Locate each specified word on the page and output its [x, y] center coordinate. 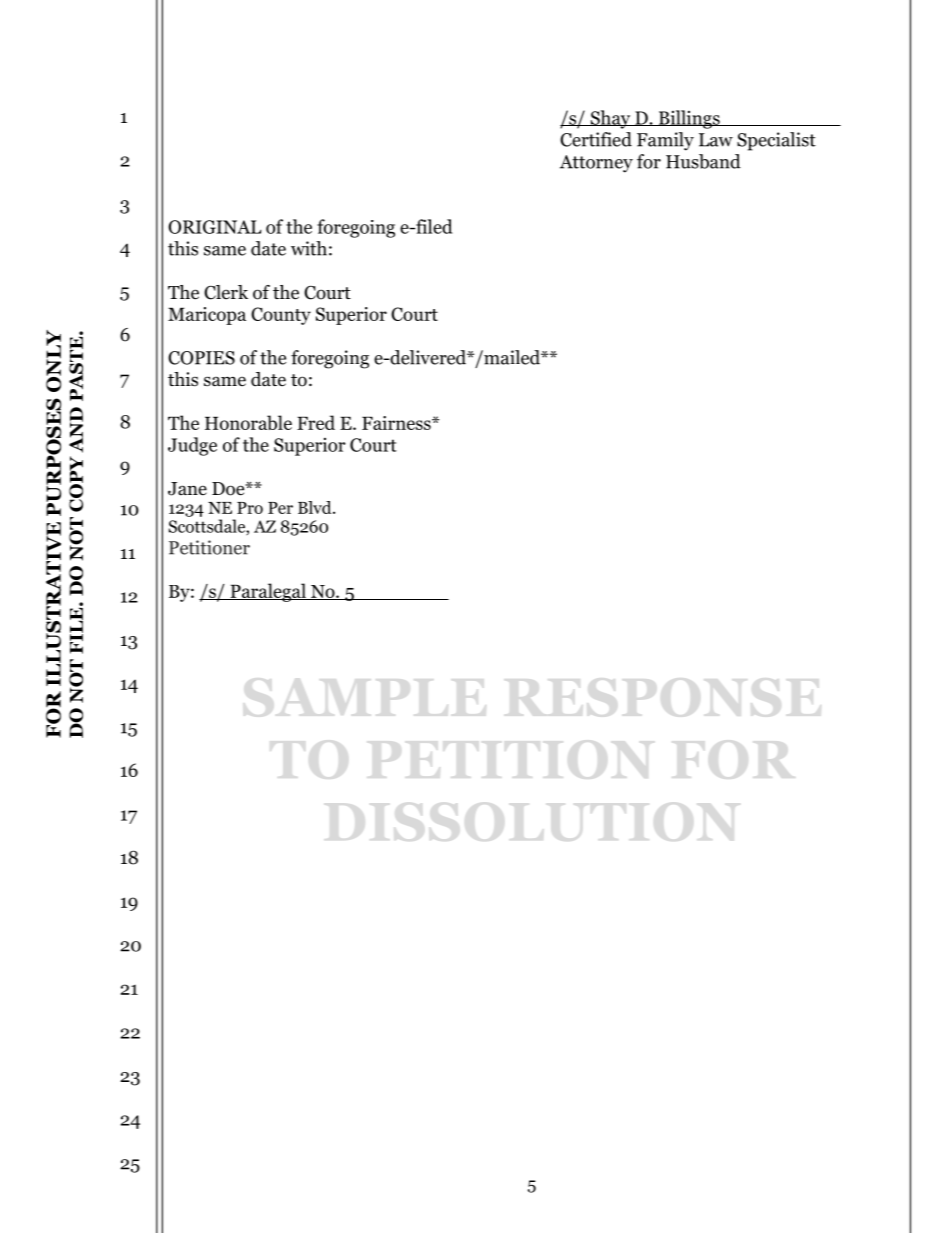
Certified [596, 139]
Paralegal [268, 592]
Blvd [316, 507]
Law [716, 140]
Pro [250, 508]
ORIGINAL [215, 227]
